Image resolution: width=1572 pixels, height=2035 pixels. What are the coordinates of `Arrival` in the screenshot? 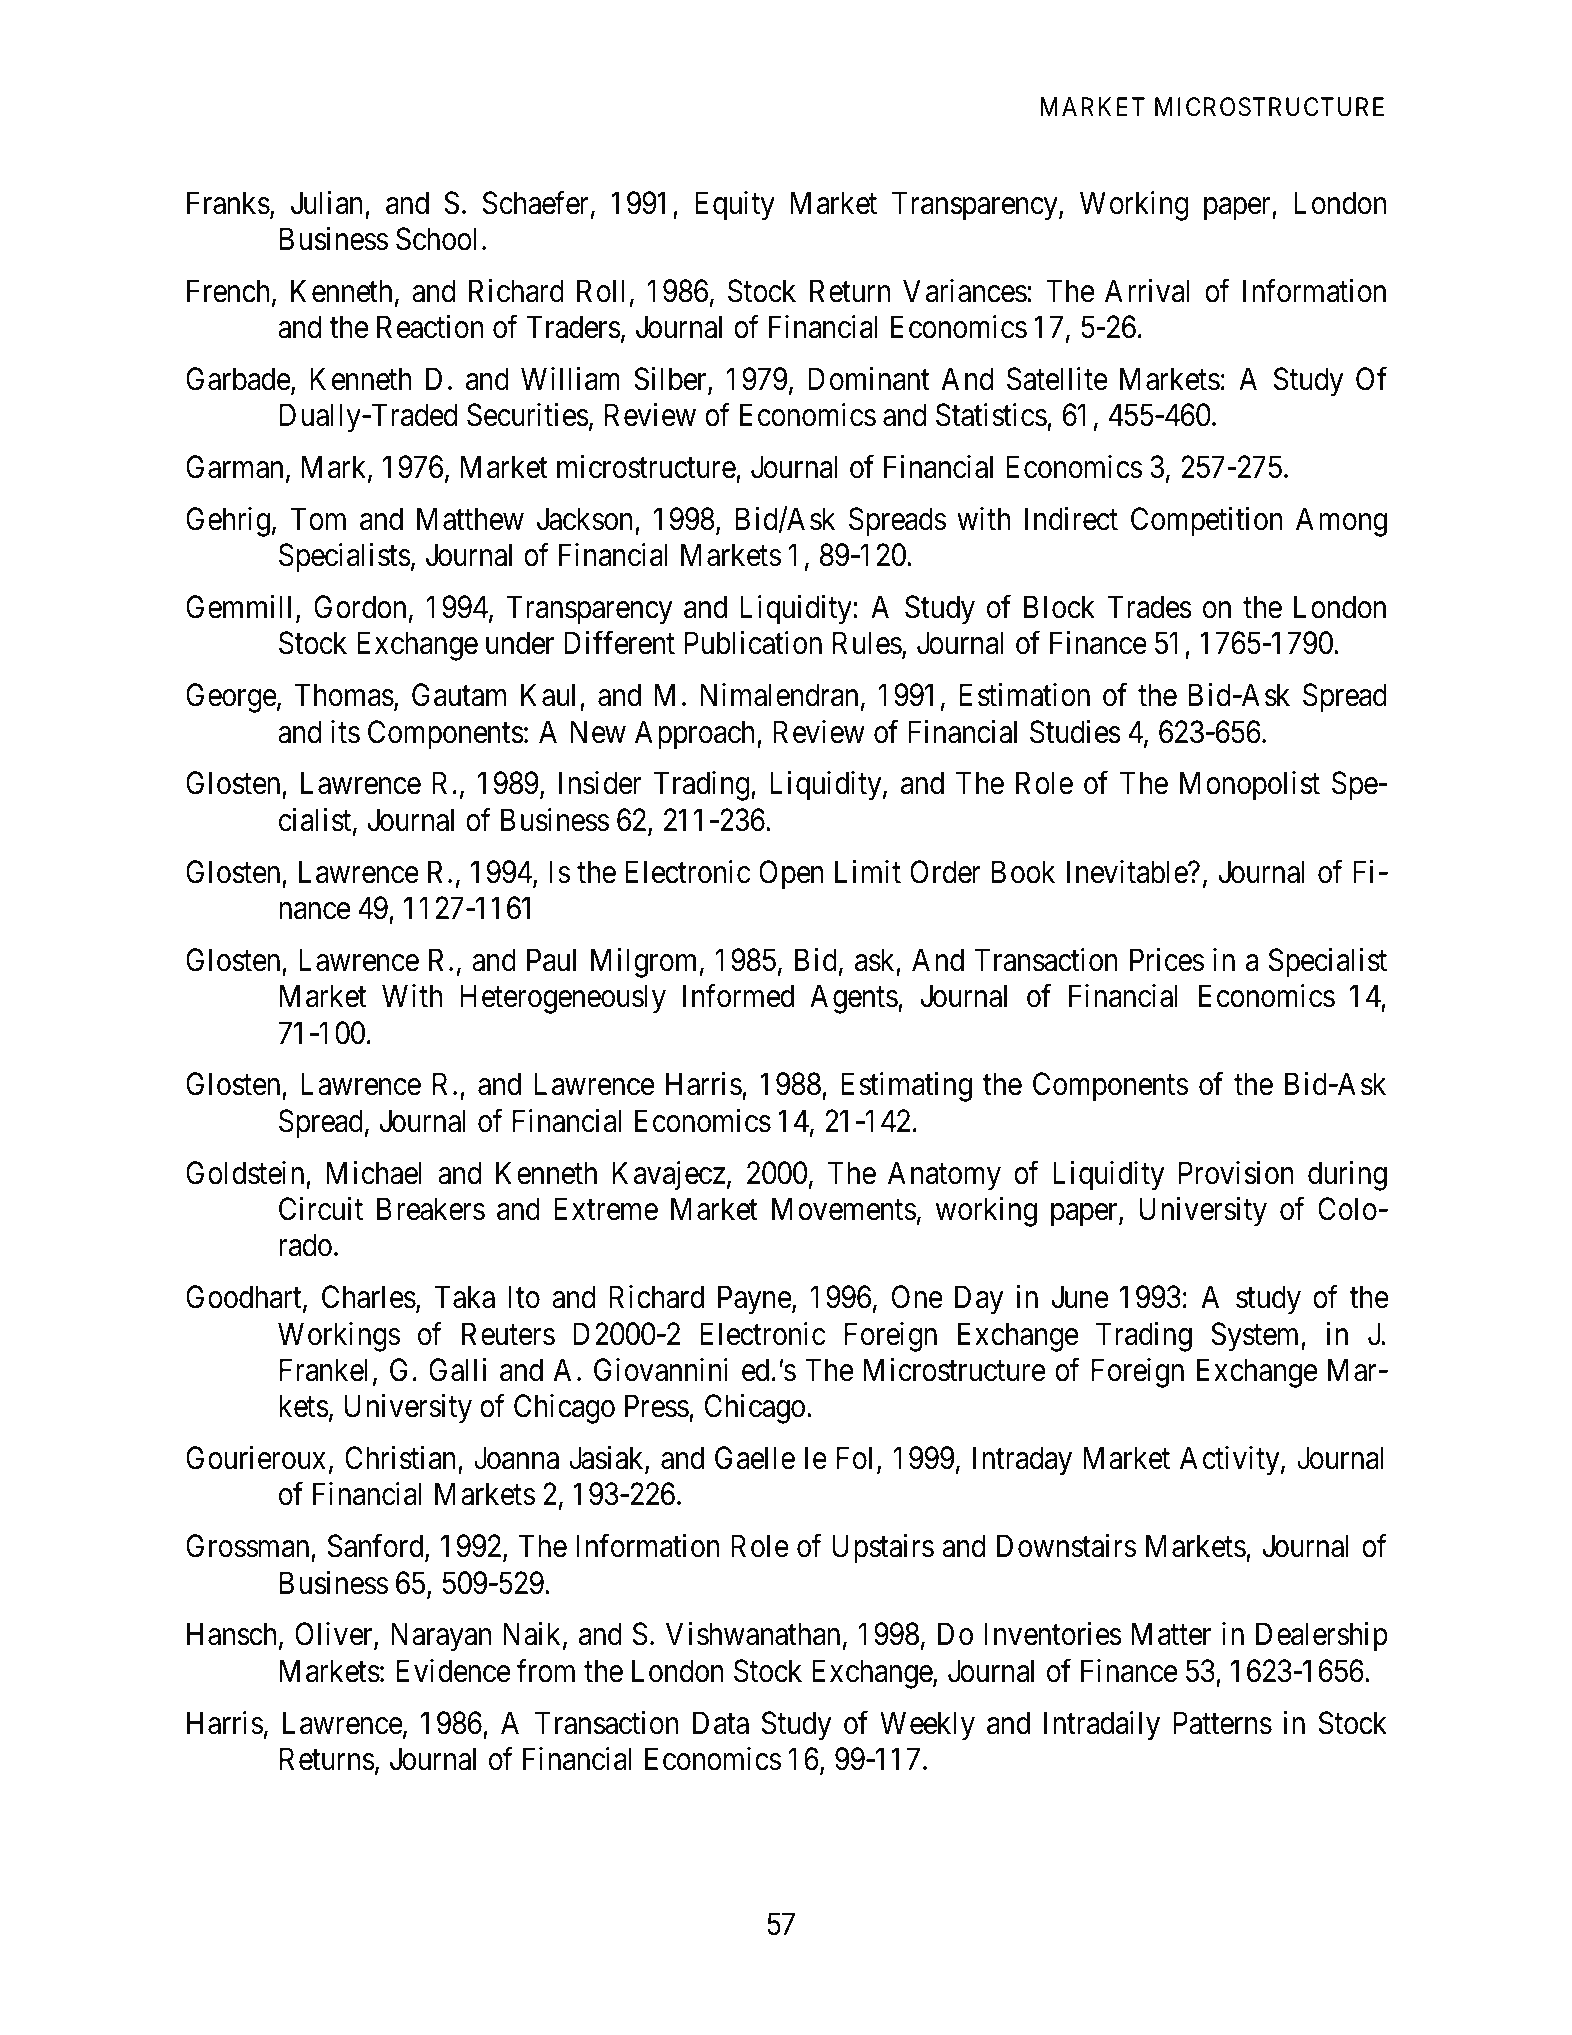 It's located at (1147, 291).
